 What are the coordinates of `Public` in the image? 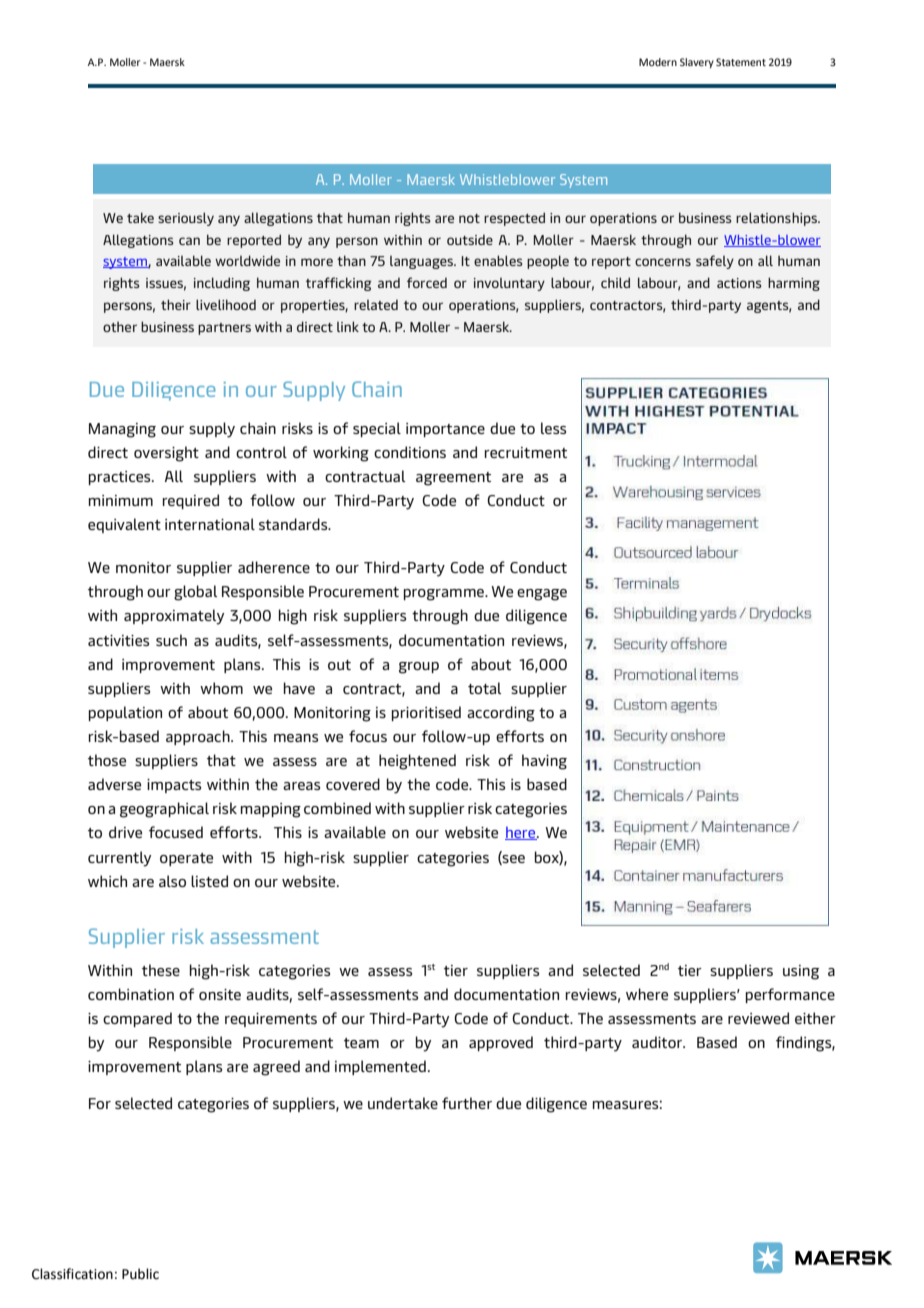 It's located at (140, 1274).
